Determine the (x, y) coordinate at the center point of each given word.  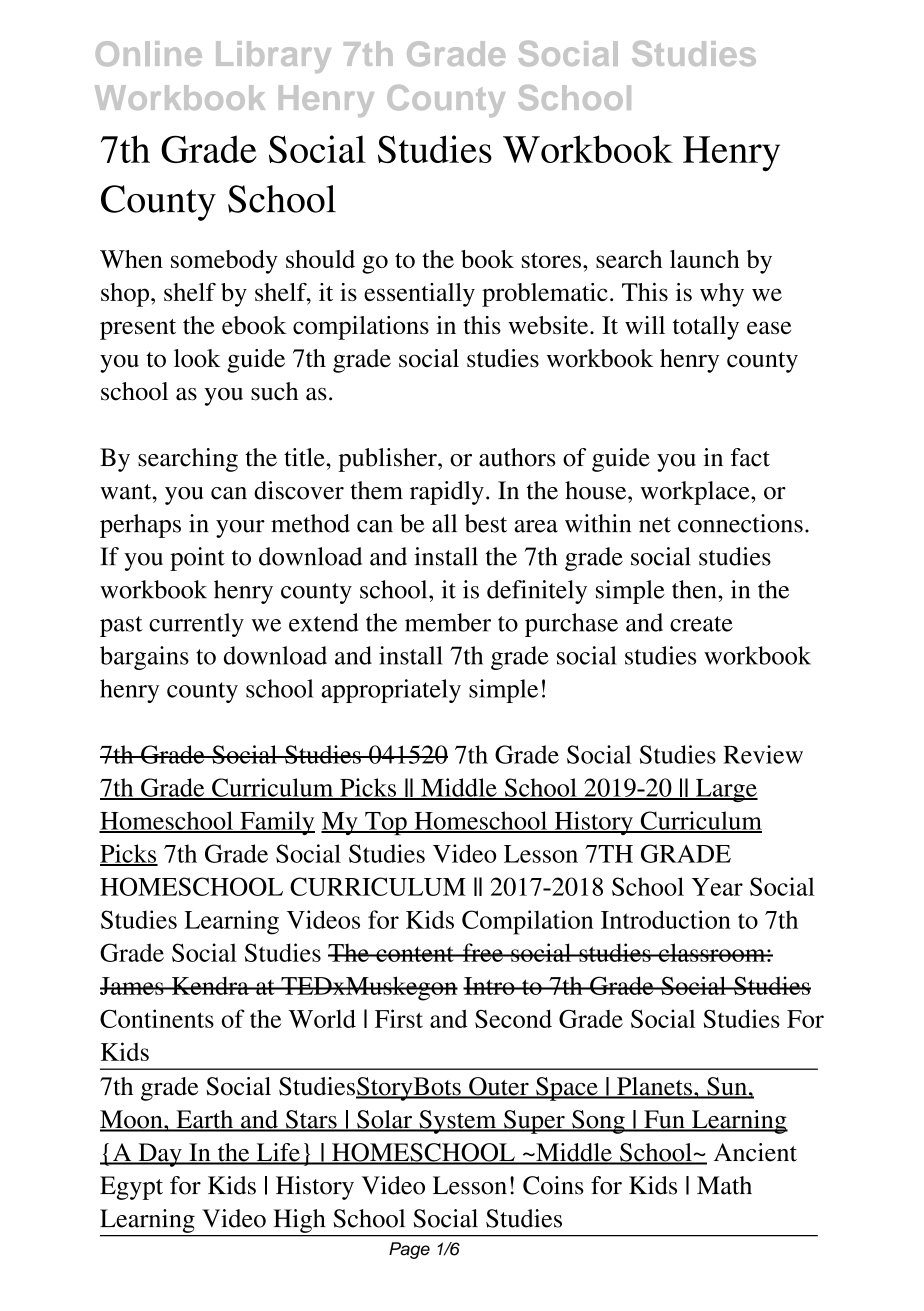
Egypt (131, 1188)
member (448, 622)
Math (724, 1185)
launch (705, 259)
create (701, 624)
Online (149, 53)
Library (273, 57)
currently (196, 625)
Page (409, 1250)
